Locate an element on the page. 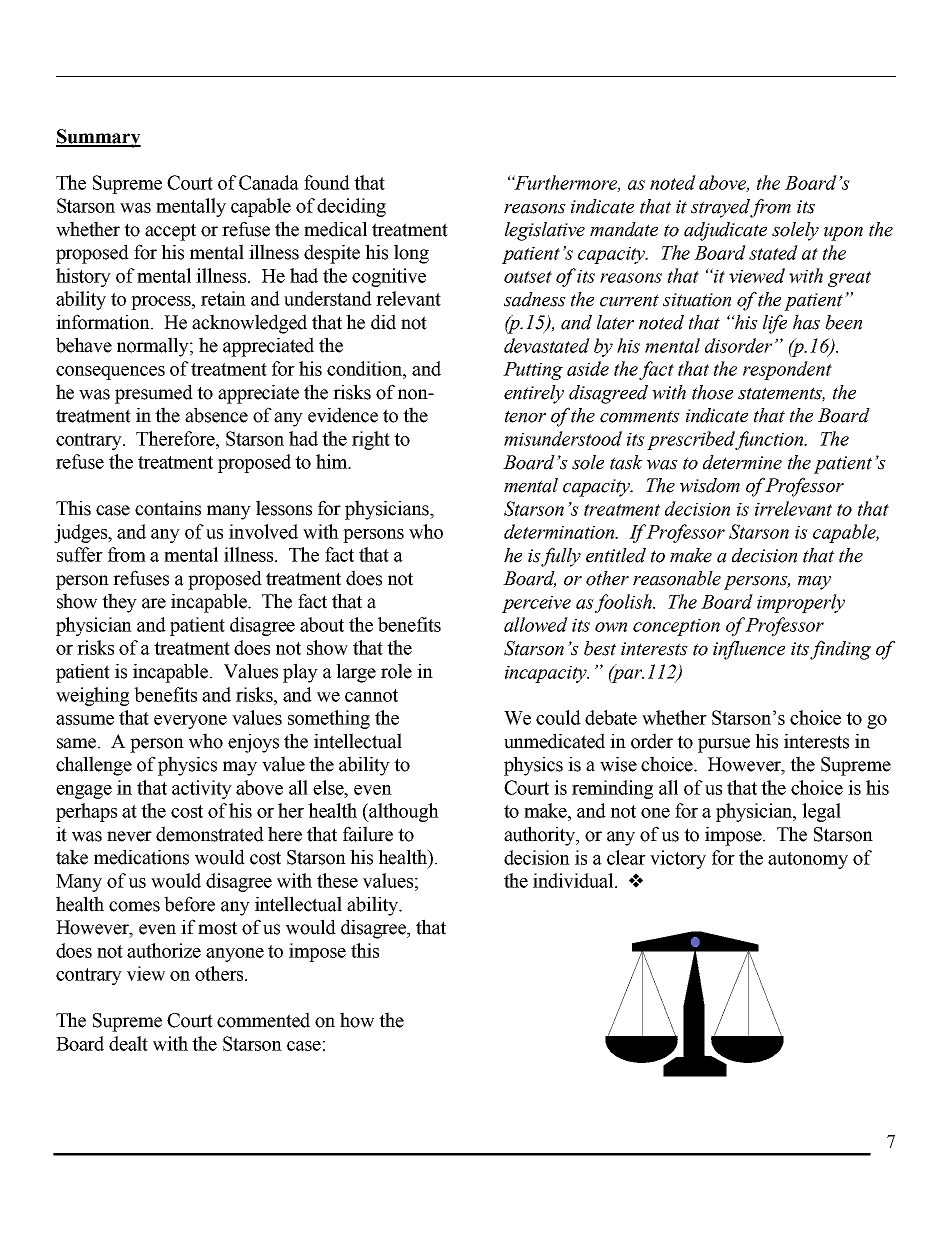  are is located at coordinates (154, 603).
